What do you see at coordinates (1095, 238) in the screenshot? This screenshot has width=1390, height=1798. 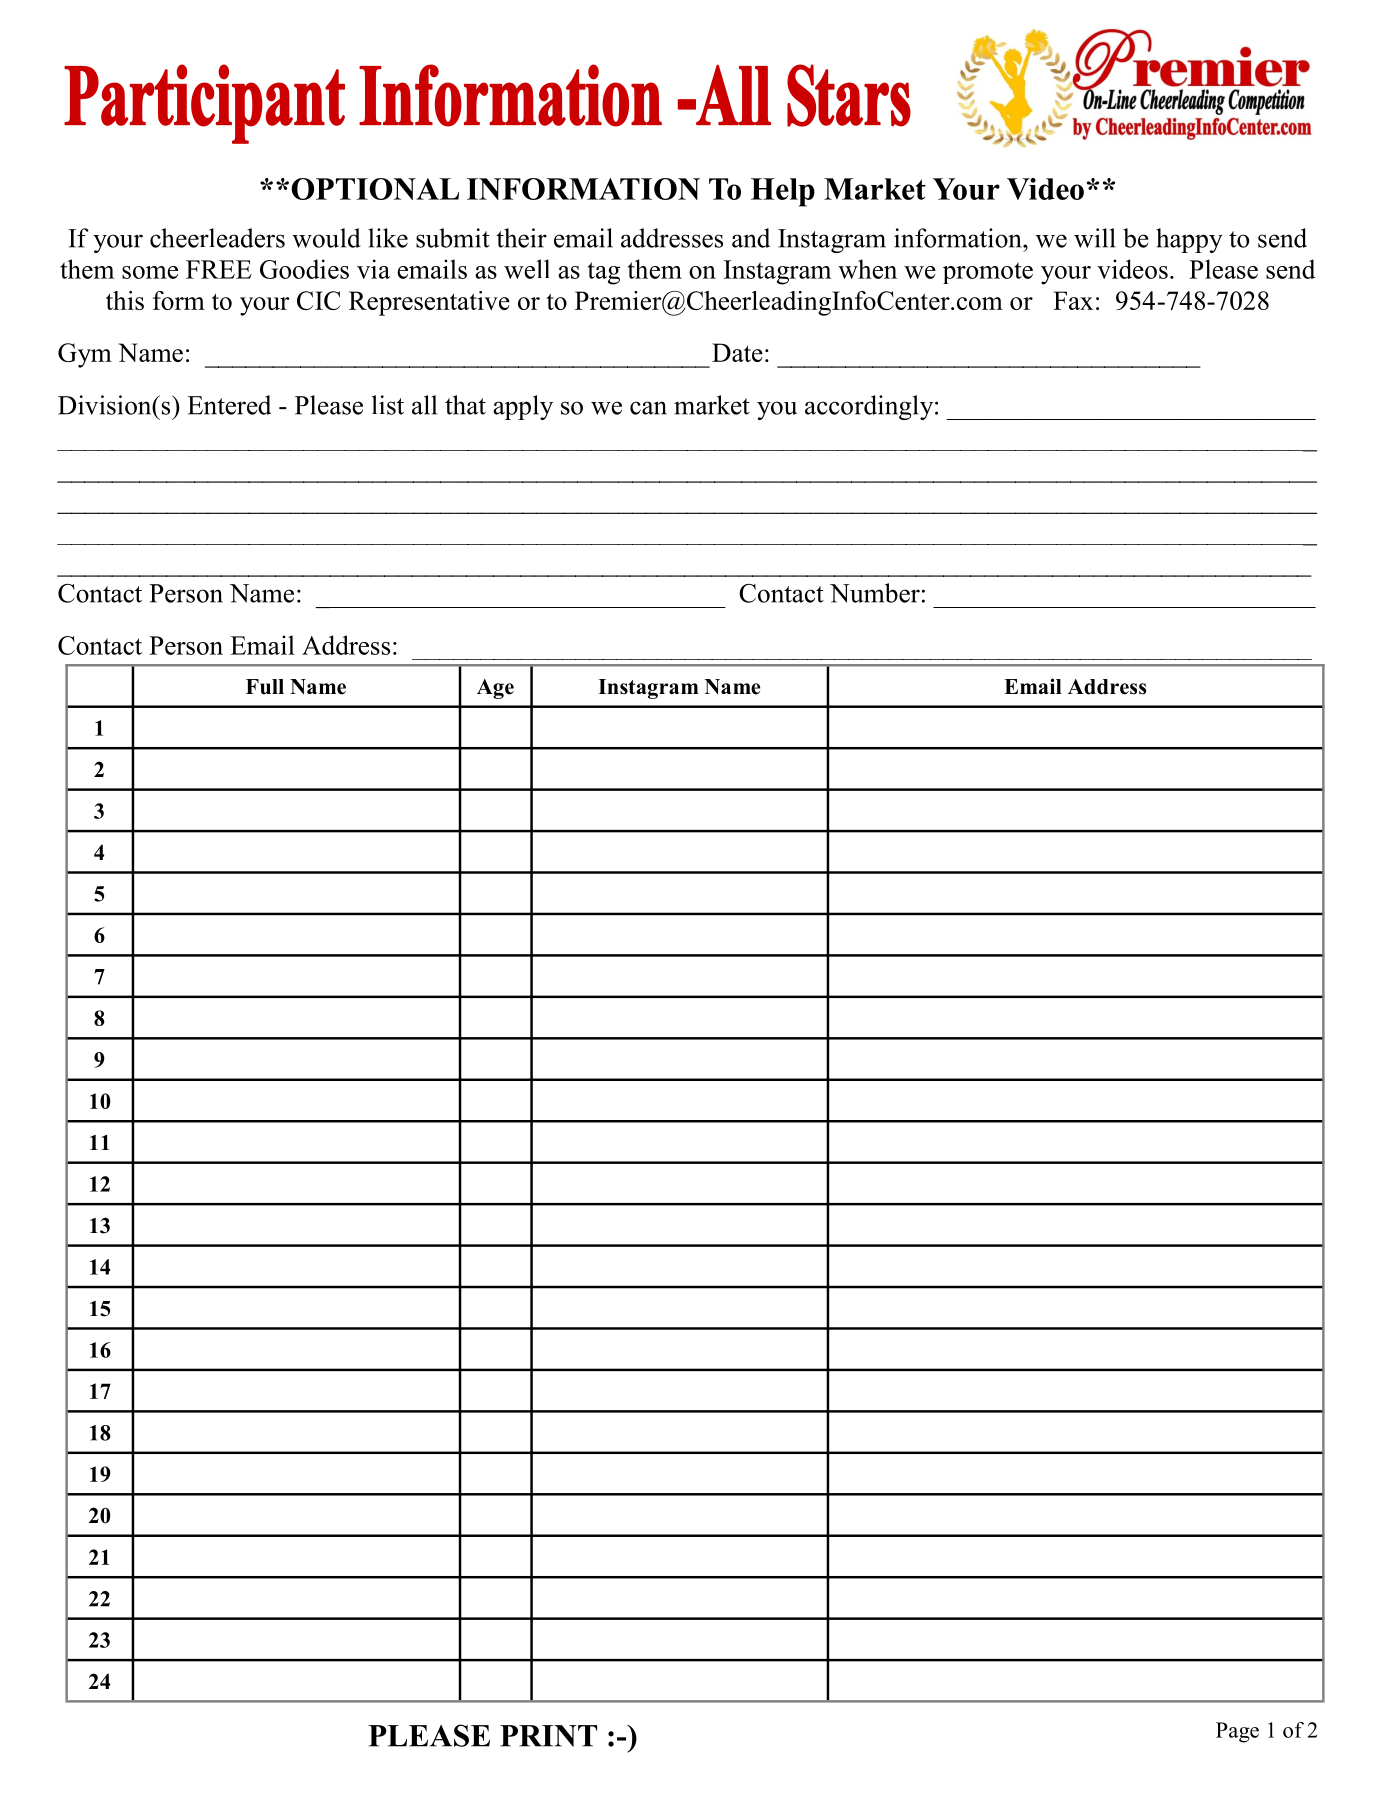 I see `will` at bounding box center [1095, 238].
